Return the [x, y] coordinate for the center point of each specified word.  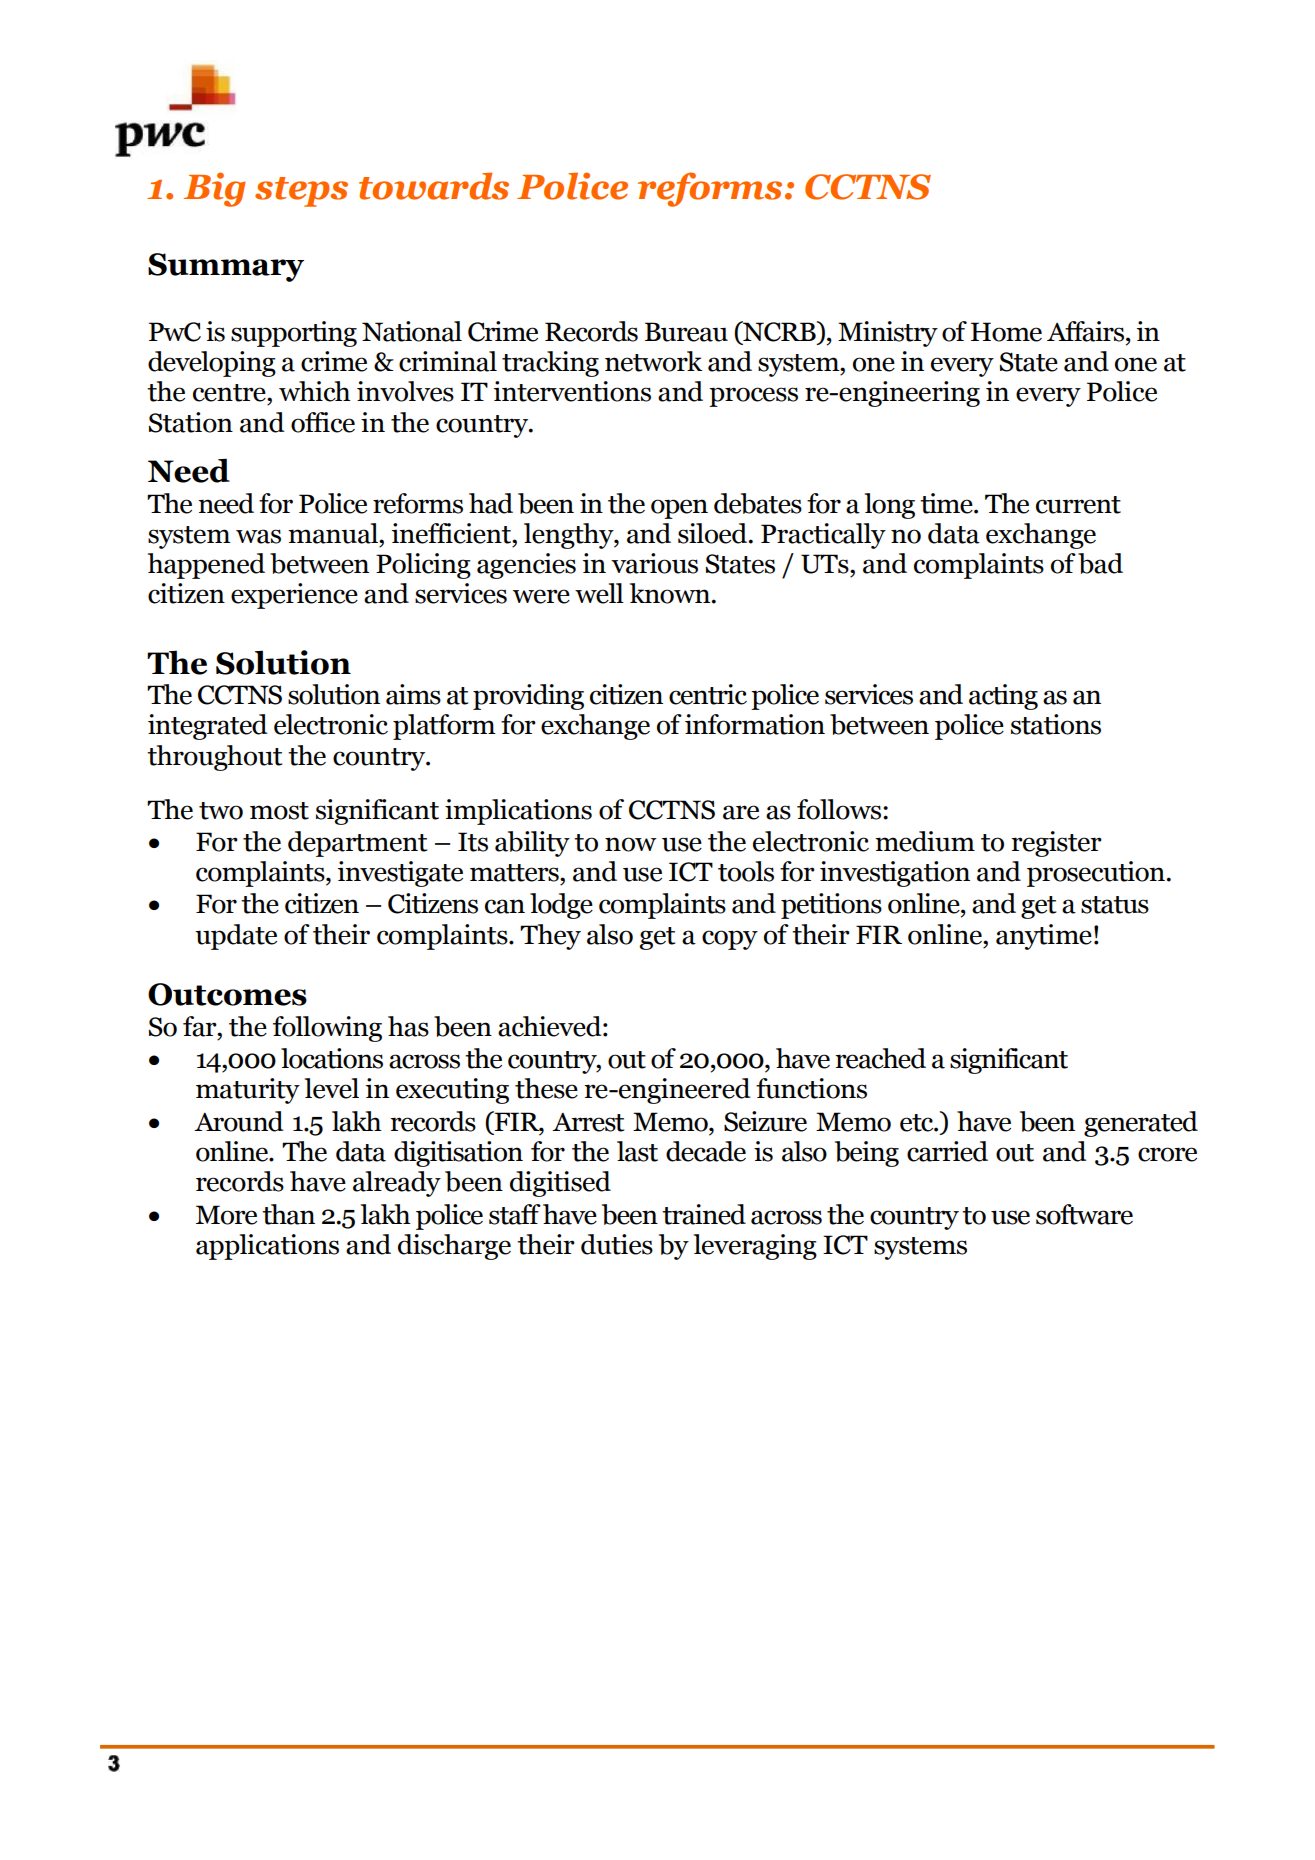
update [236, 937]
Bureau [686, 332]
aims [413, 694]
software [1084, 1214]
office [323, 422]
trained [704, 1214]
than [288, 1214]
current [1078, 505]
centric [708, 694]
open [679, 509]
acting [1003, 697]
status [1115, 905]
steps [301, 192]
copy [730, 940]
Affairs [1087, 331]
